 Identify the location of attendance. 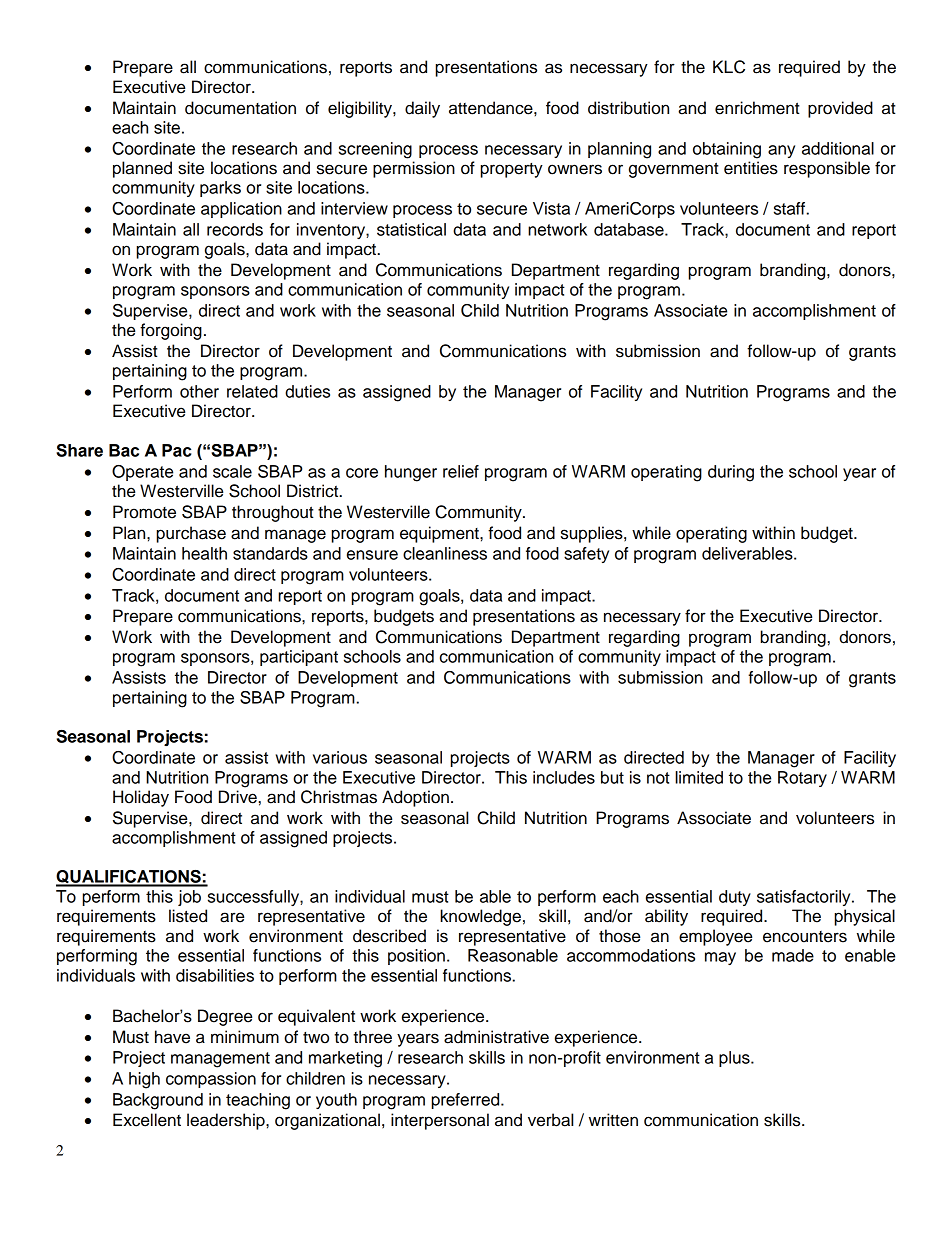
(492, 108).
